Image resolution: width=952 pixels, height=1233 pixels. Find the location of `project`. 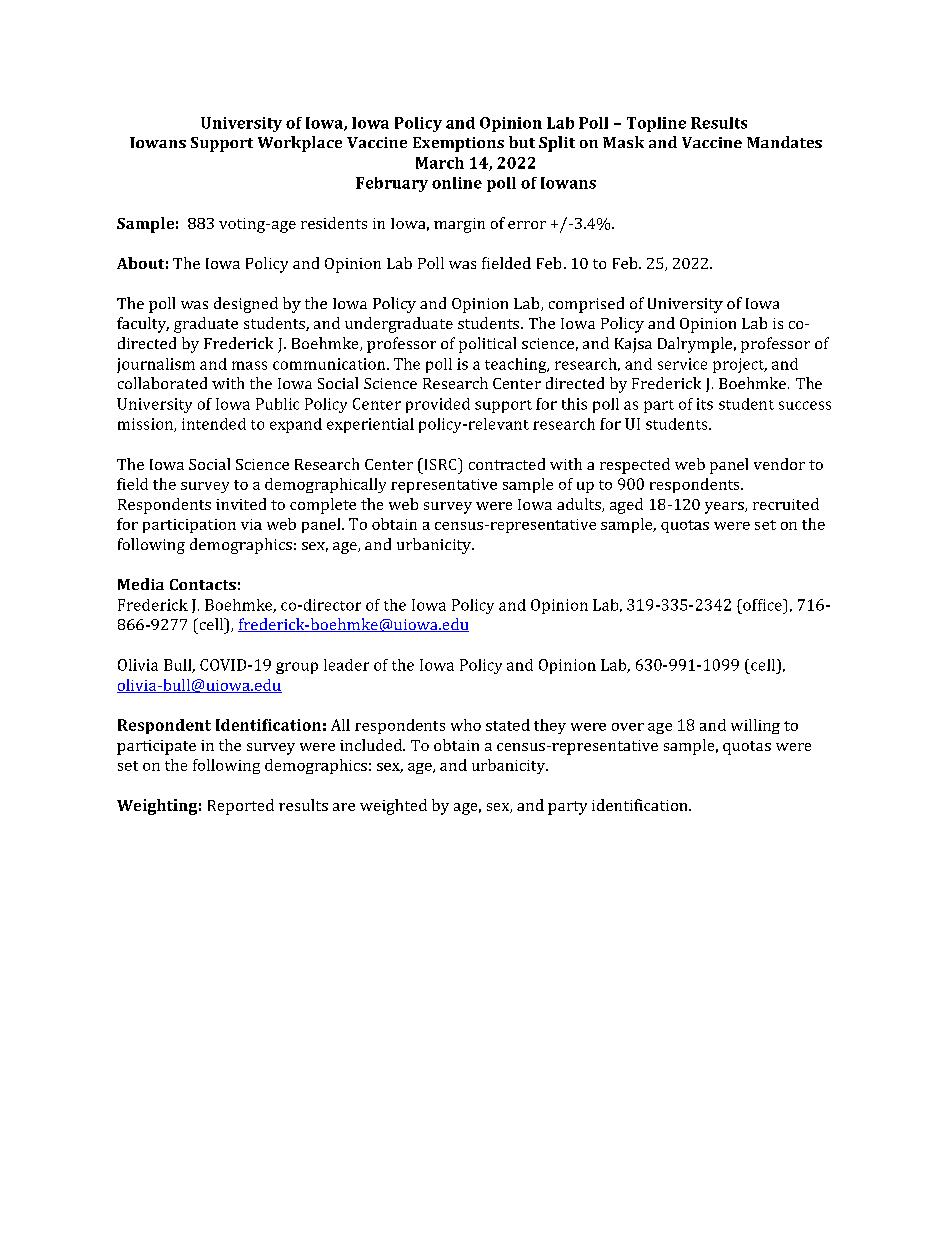

project is located at coordinates (739, 365).
